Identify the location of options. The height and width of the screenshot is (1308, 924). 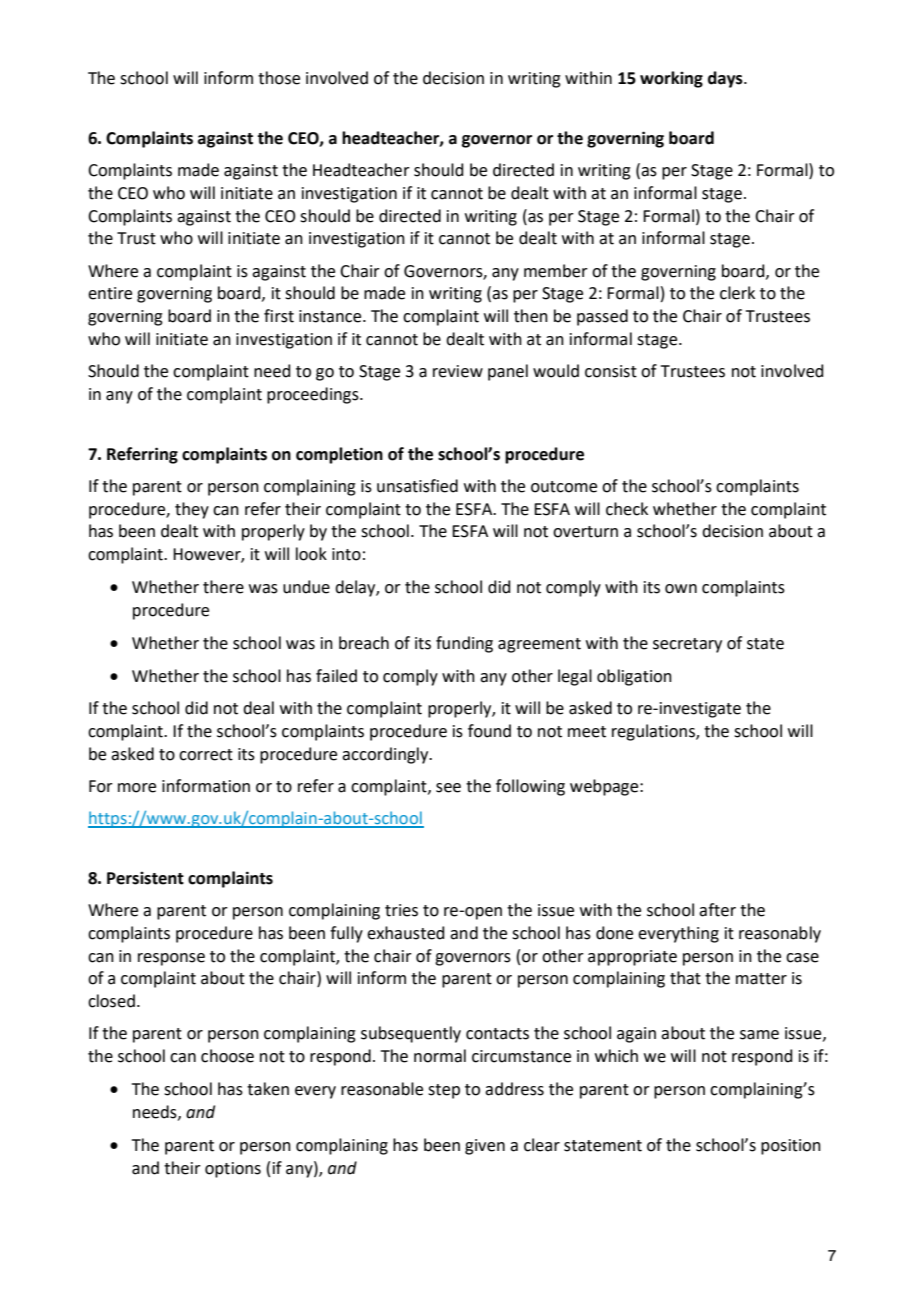
(233, 1170).
